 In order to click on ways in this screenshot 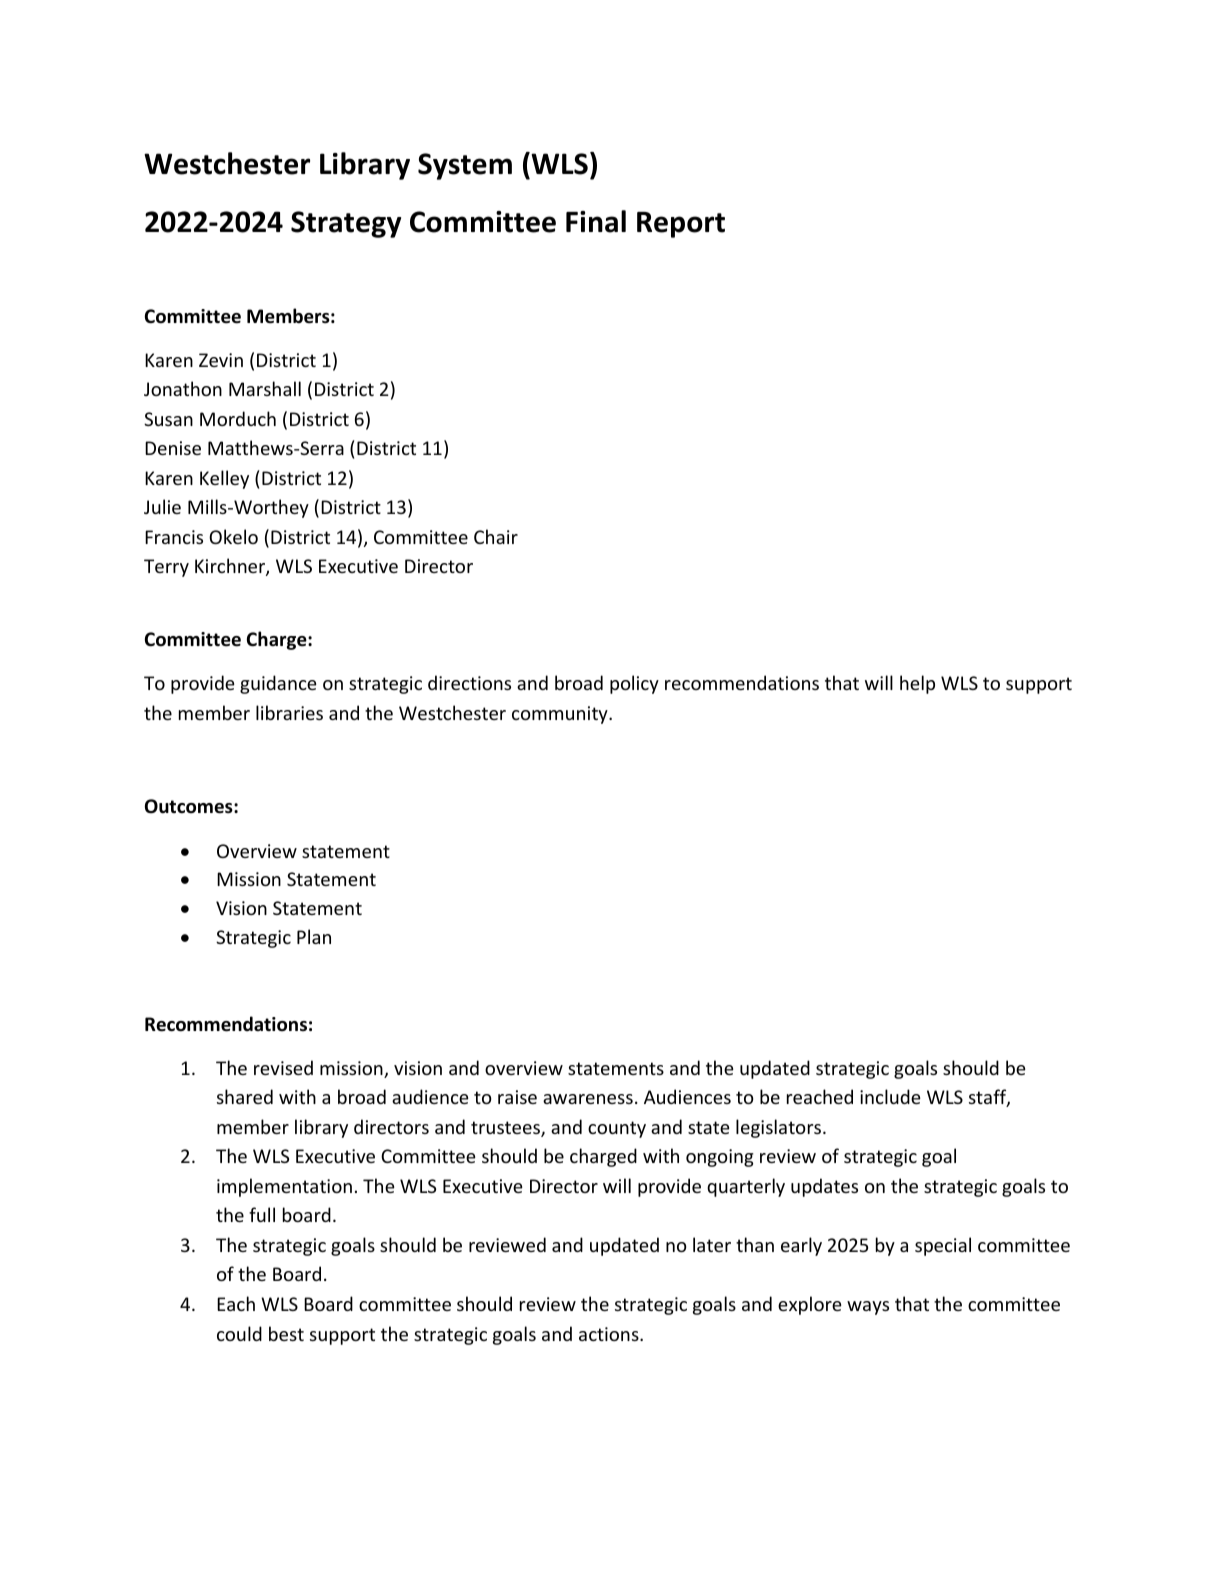, I will do `click(868, 1308)`.
